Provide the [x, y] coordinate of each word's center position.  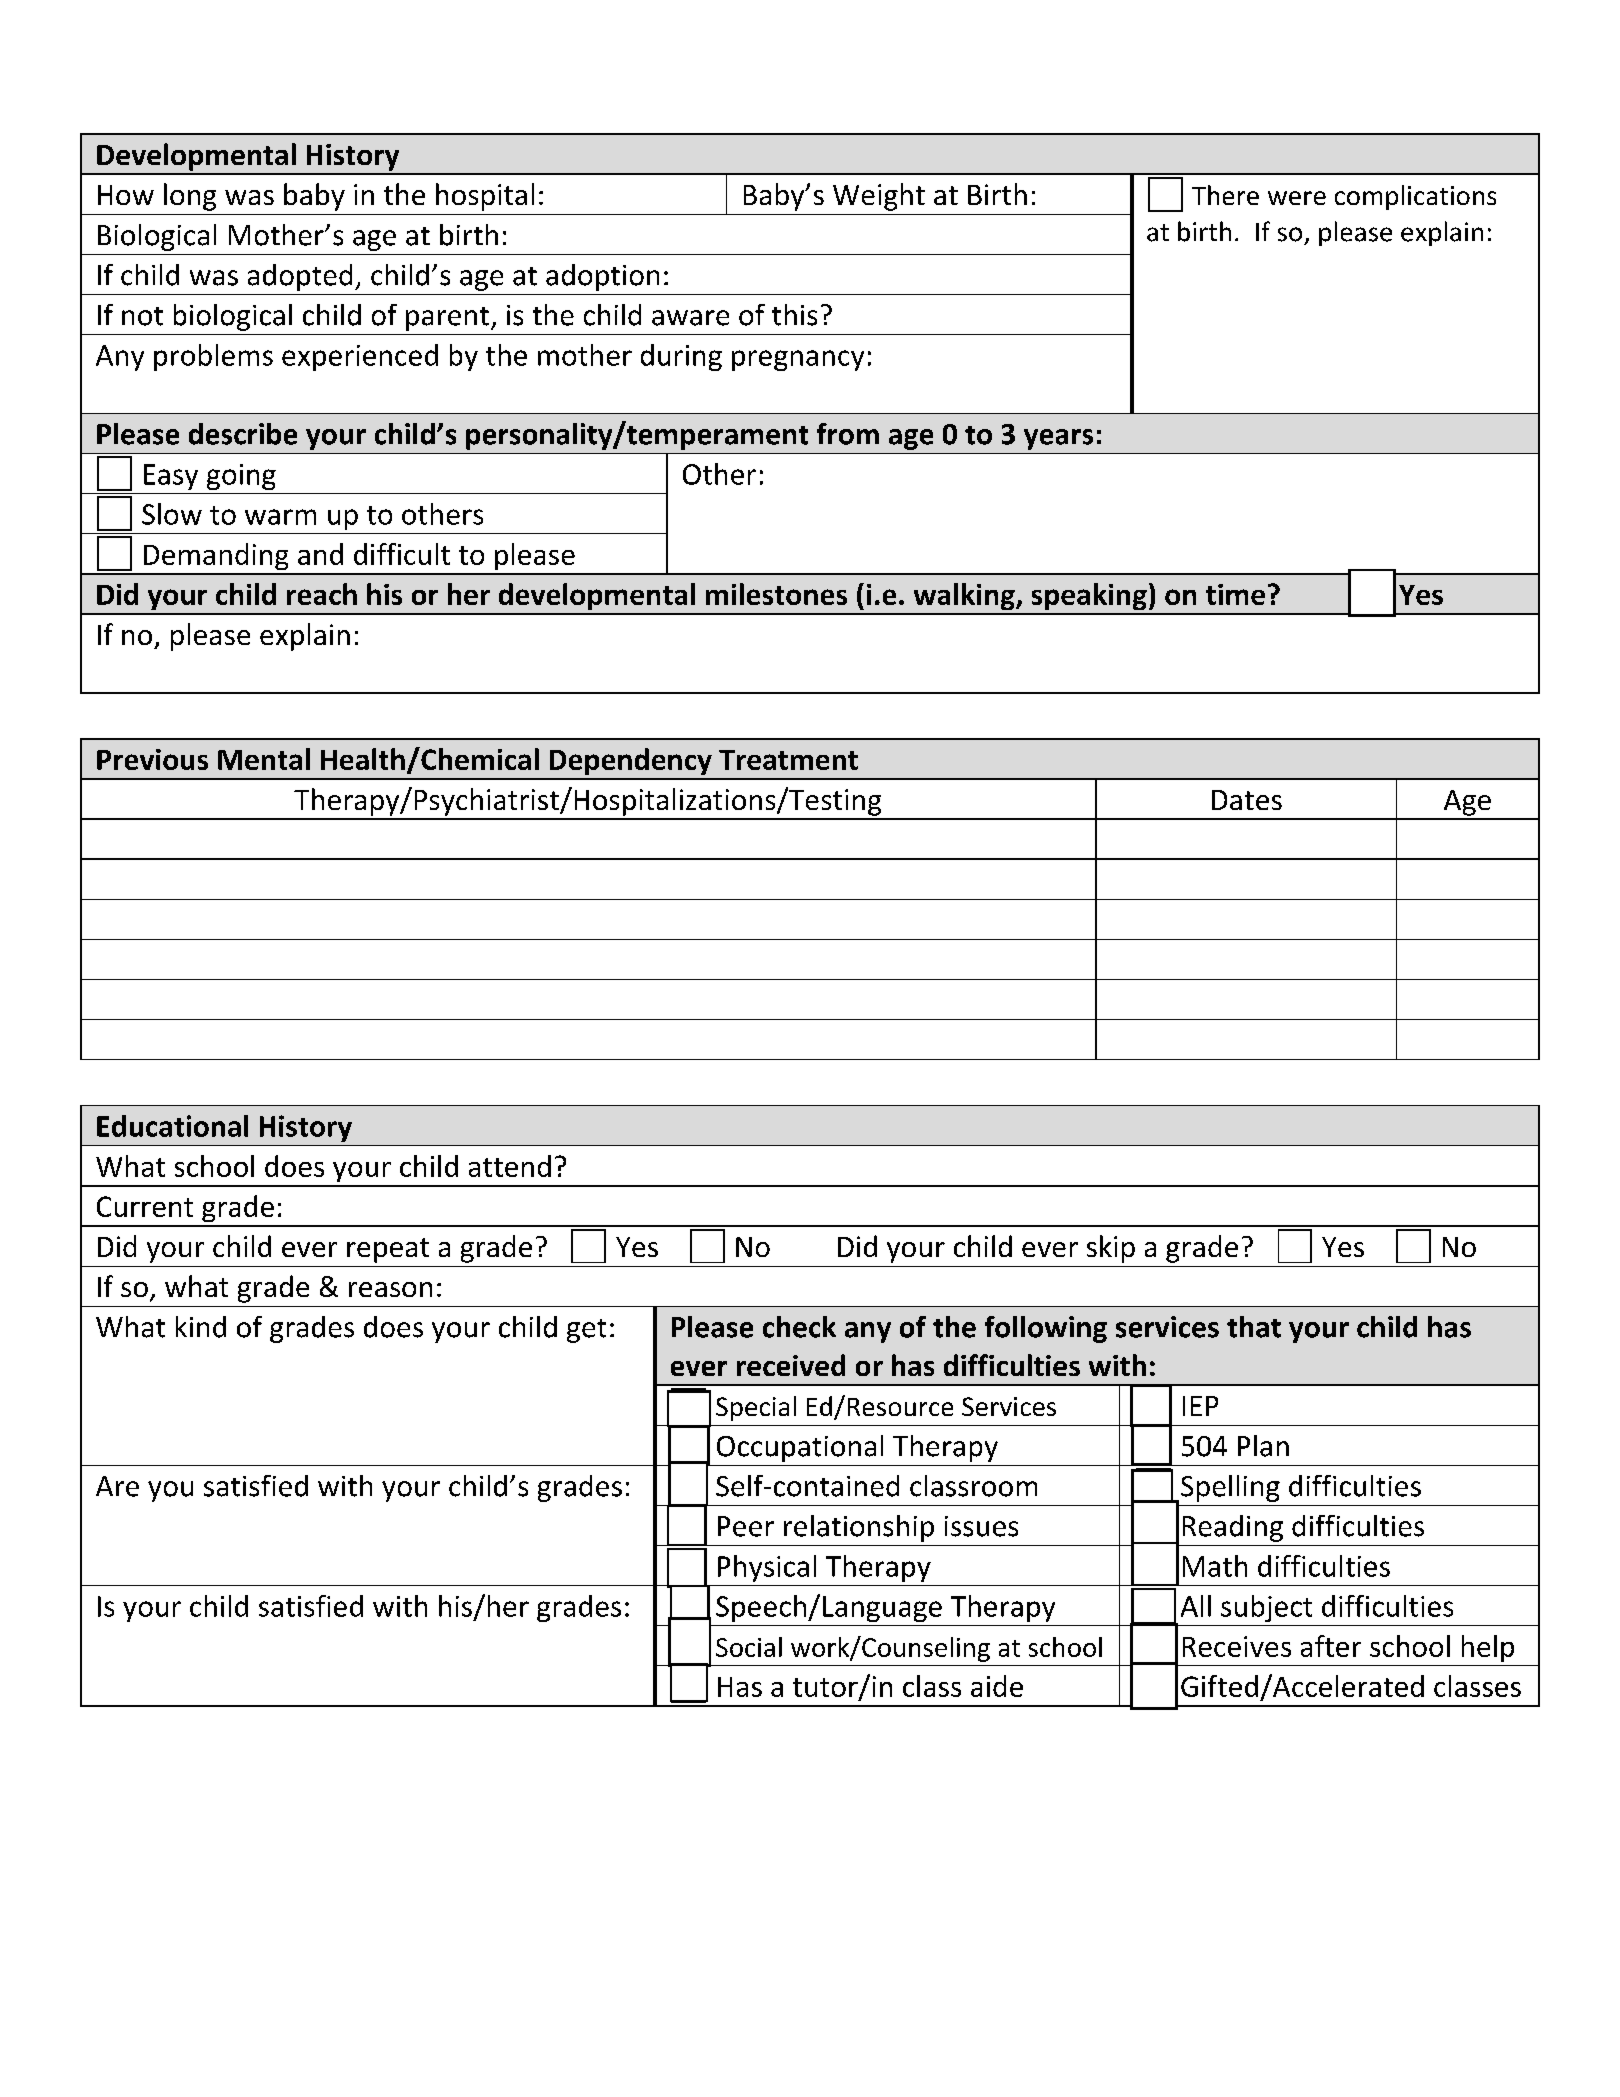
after [1331, 1646]
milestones [776, 594]
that [1254, 1327]
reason [390, 1289]
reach [322, 594]
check [799, 1327]
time [1235, 594]
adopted [300, 277]
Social [749, 1647]
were [1297, 198]
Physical [767, 1568]
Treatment [788, 760]
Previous [152, 759]
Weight [879, 197]
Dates [1247, 800]
